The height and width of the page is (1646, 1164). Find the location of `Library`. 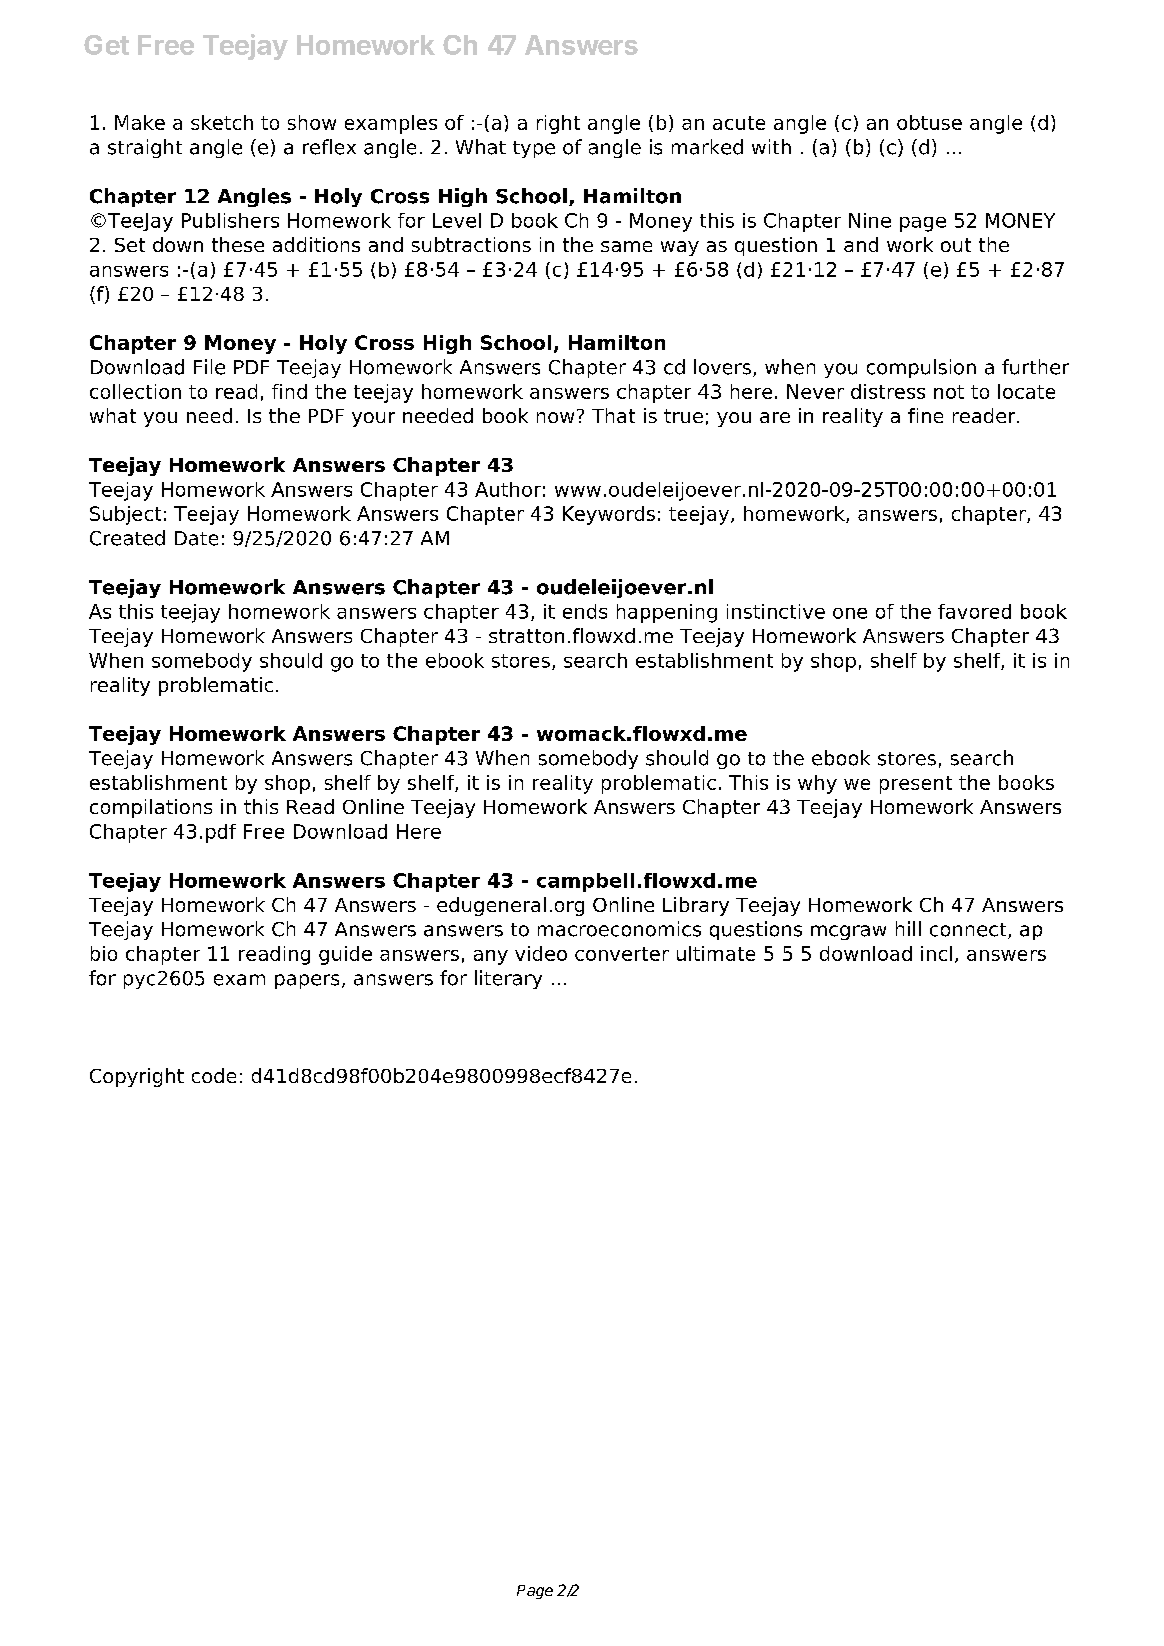

Library is located at coordinates (696, 906).
